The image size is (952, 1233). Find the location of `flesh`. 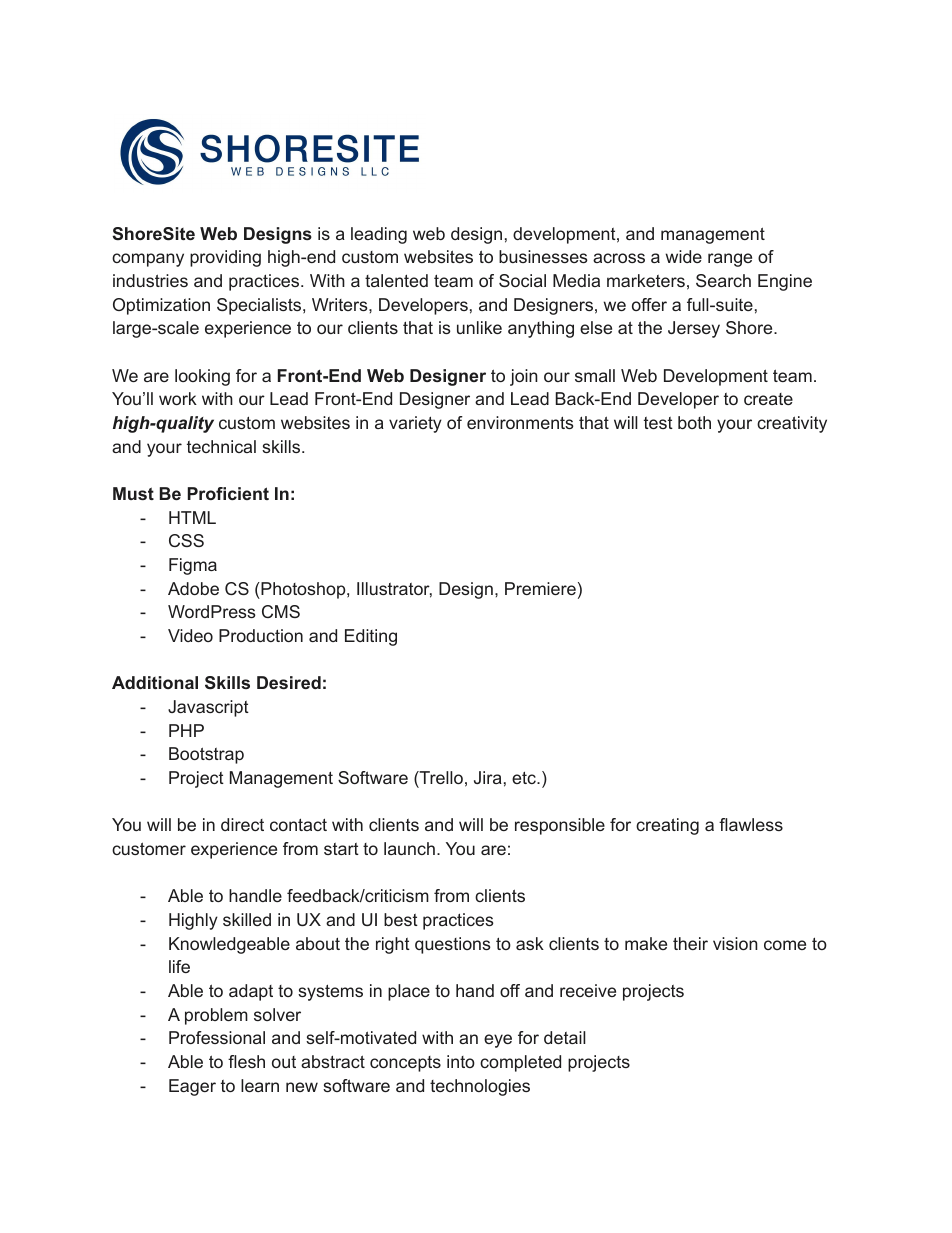

flesh is located at coordinates (246, 1061).
